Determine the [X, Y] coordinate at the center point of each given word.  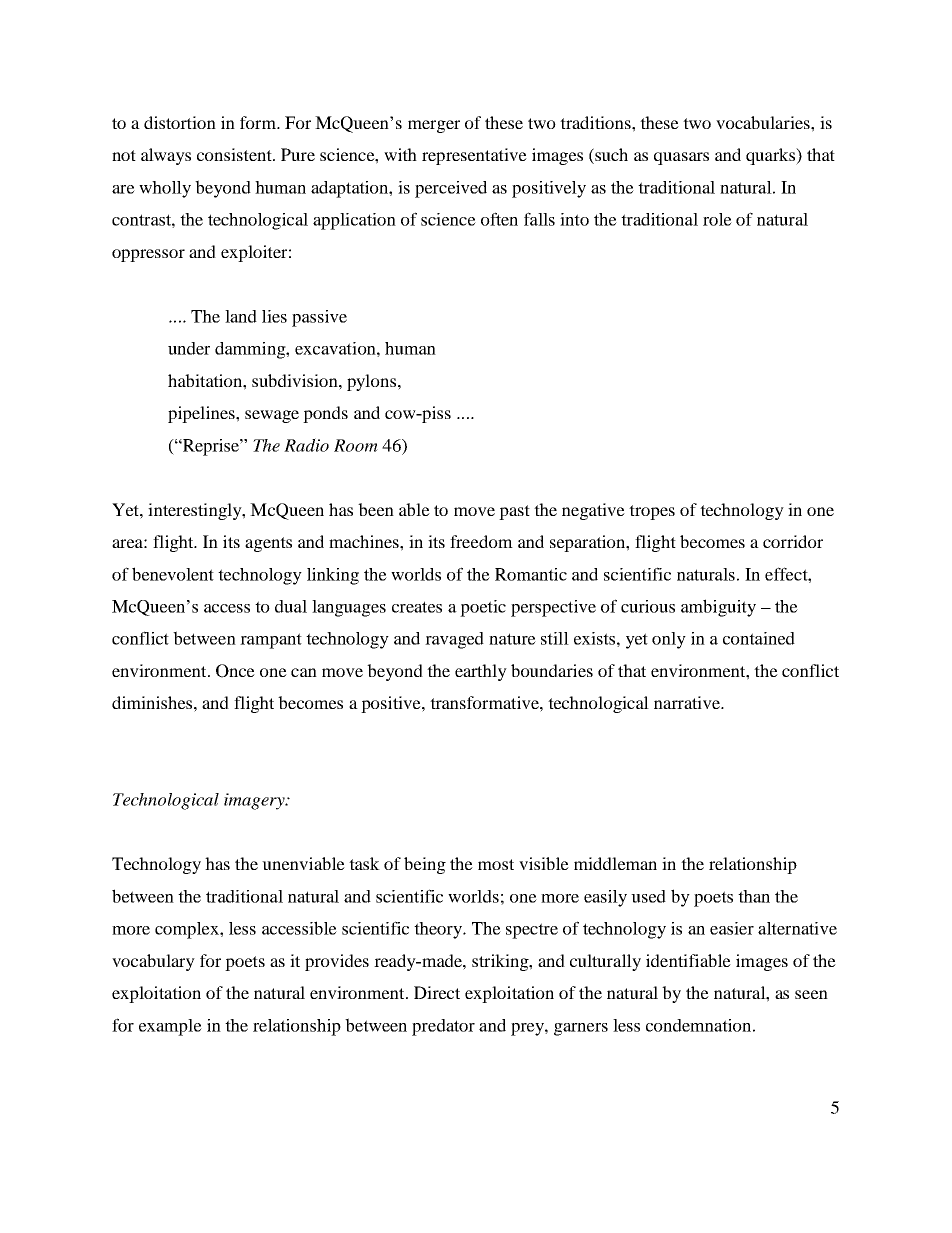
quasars [681, 158]
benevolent [173, 574]
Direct [437, 992]
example [170, 1027]
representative [474, 156]
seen [811, 994]
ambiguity [718, 608]
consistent [235, 154]
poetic [483, 608]
